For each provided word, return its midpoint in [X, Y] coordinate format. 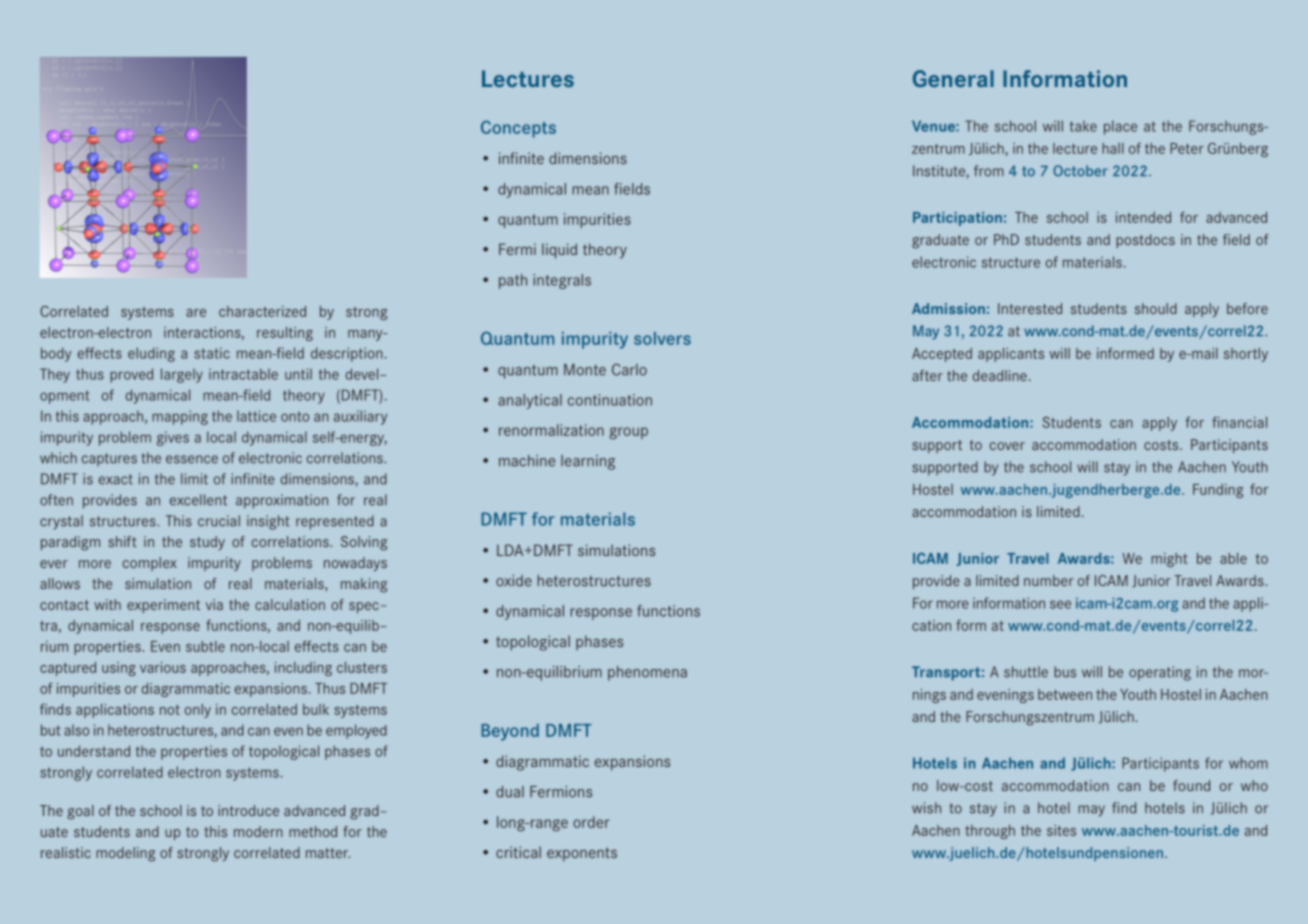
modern [258, 831]
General [953, 78]
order [591, 822]
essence [192, 459]
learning [588, 462]
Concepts [518, 129]
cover [1007, 446]
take [1083, 126]
